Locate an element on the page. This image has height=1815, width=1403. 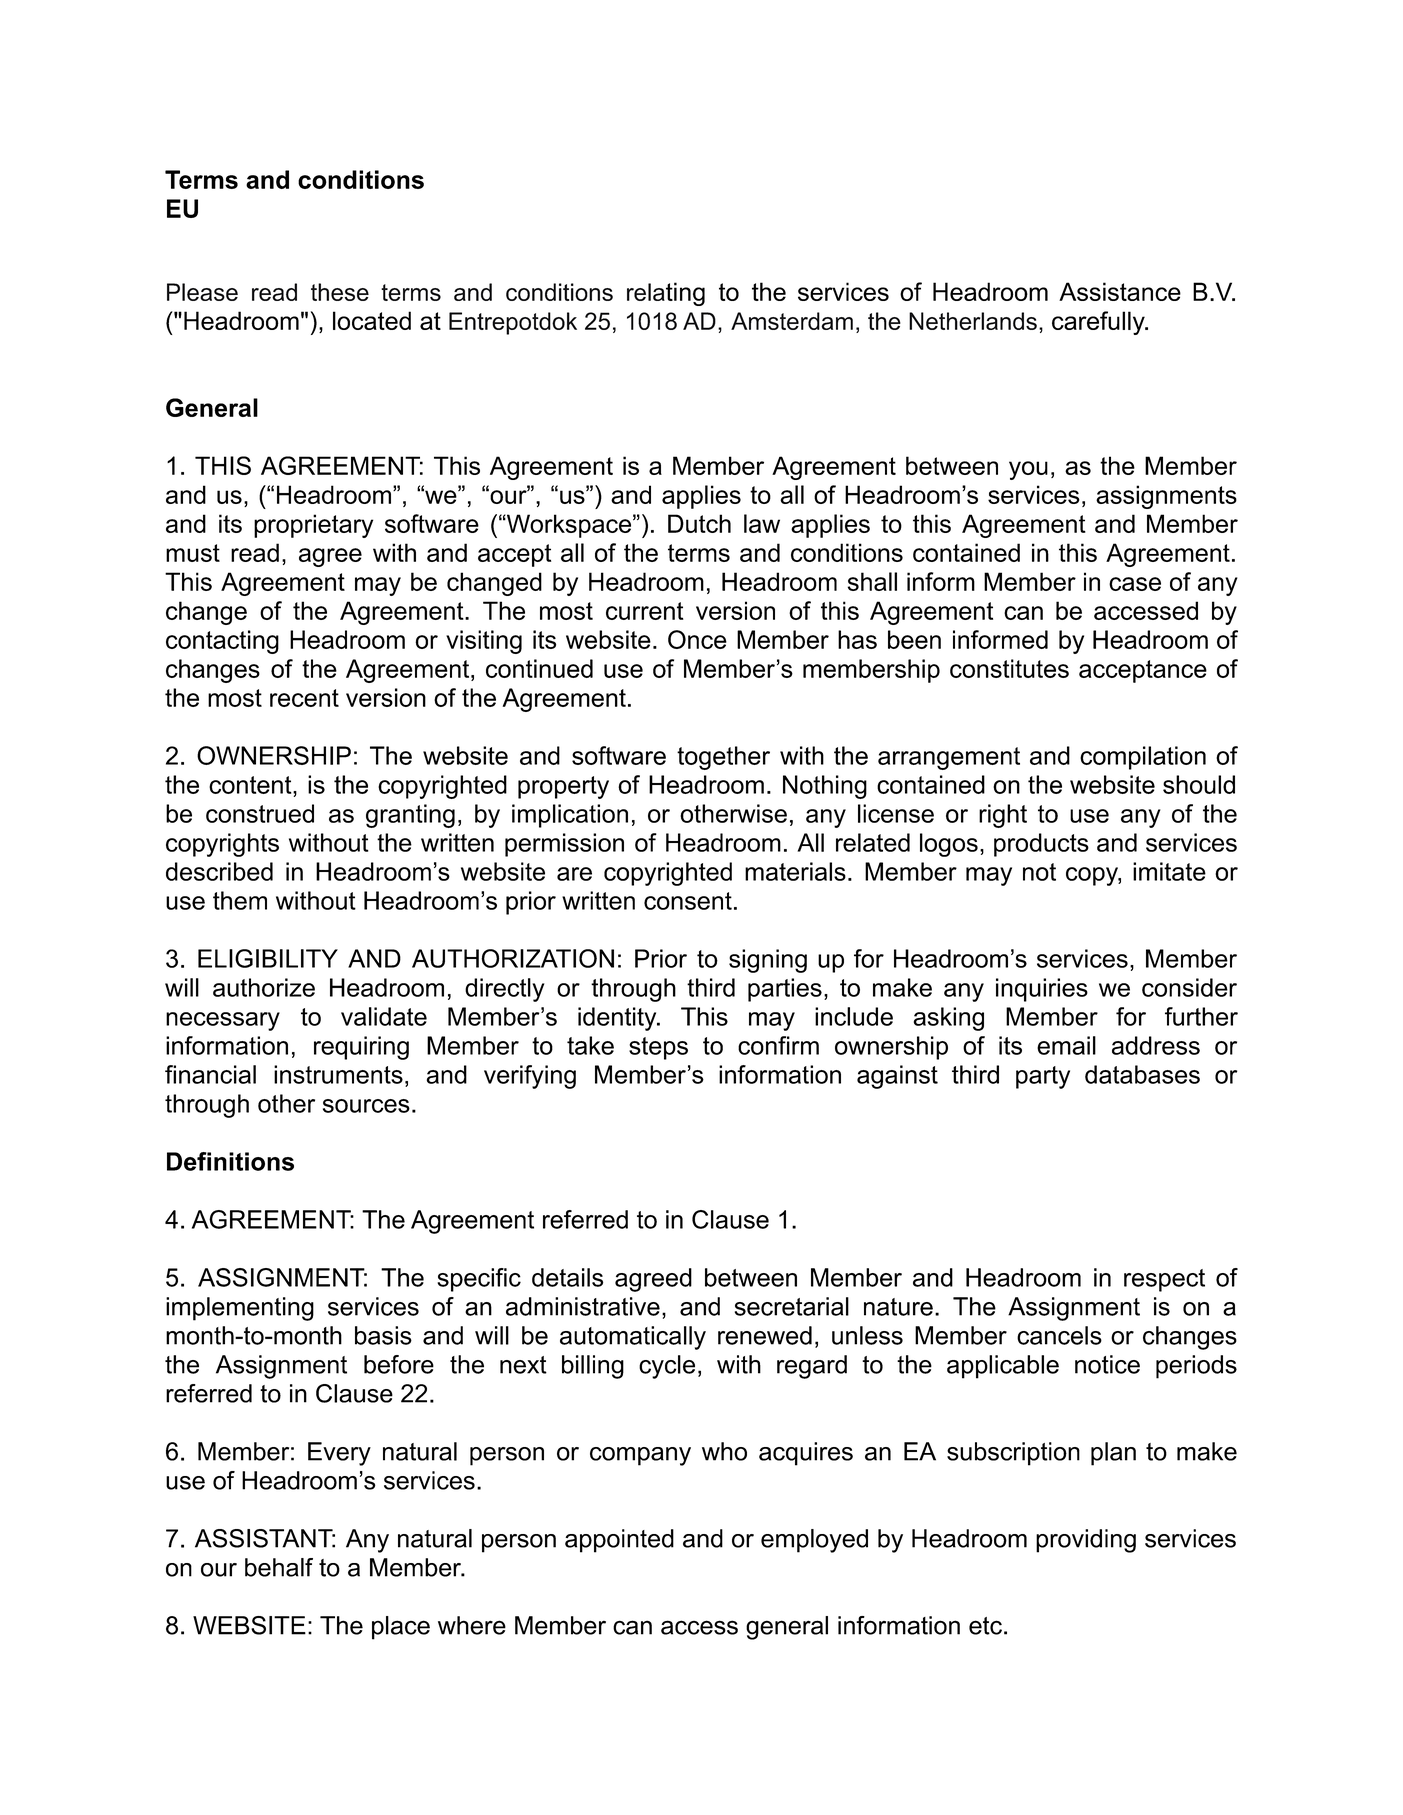
providing is located at coordinates (1086, 1541).
